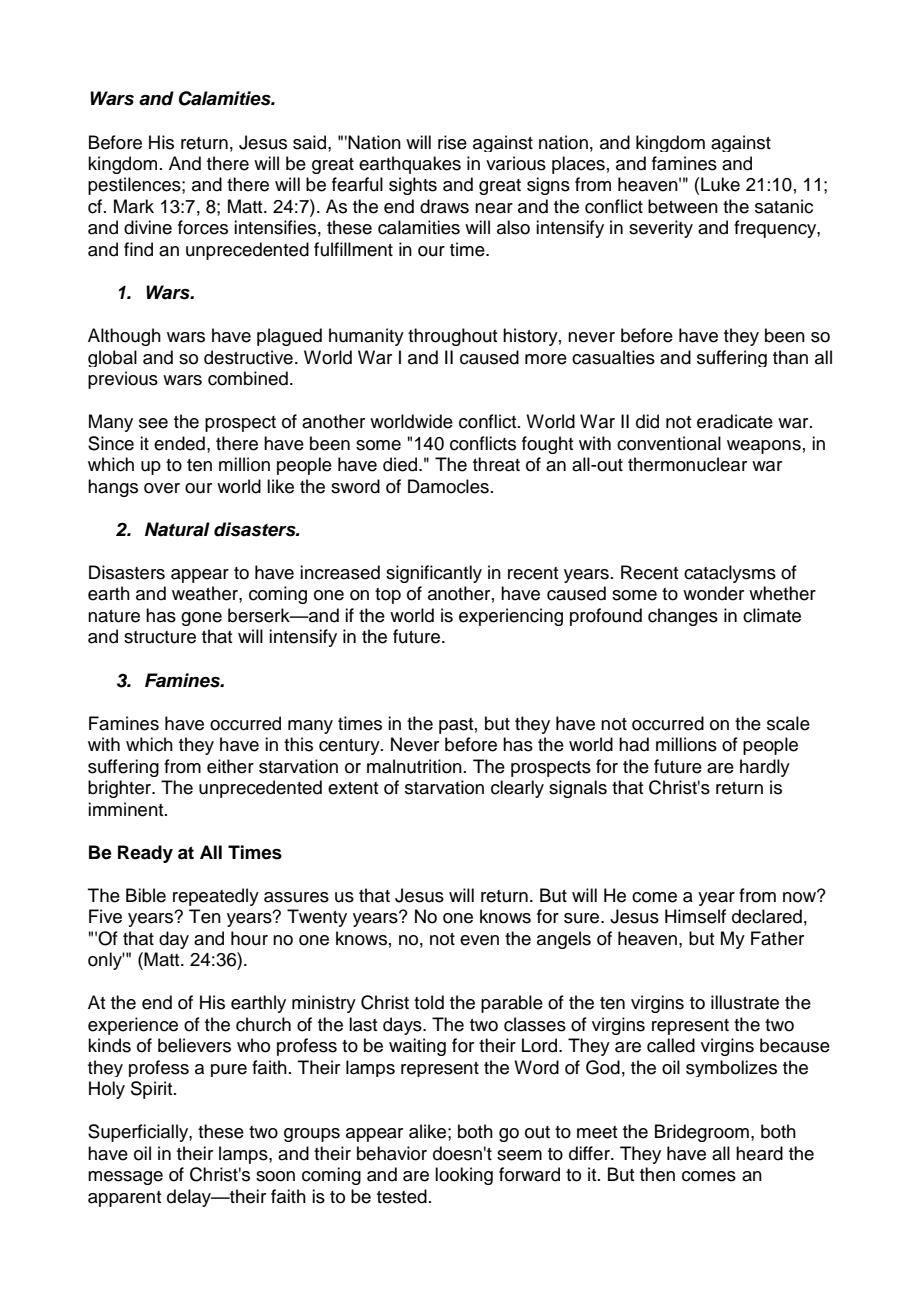 This screenshot has width=924, height=1308. I want to click on Bridegroom, so click(702, 1133).
